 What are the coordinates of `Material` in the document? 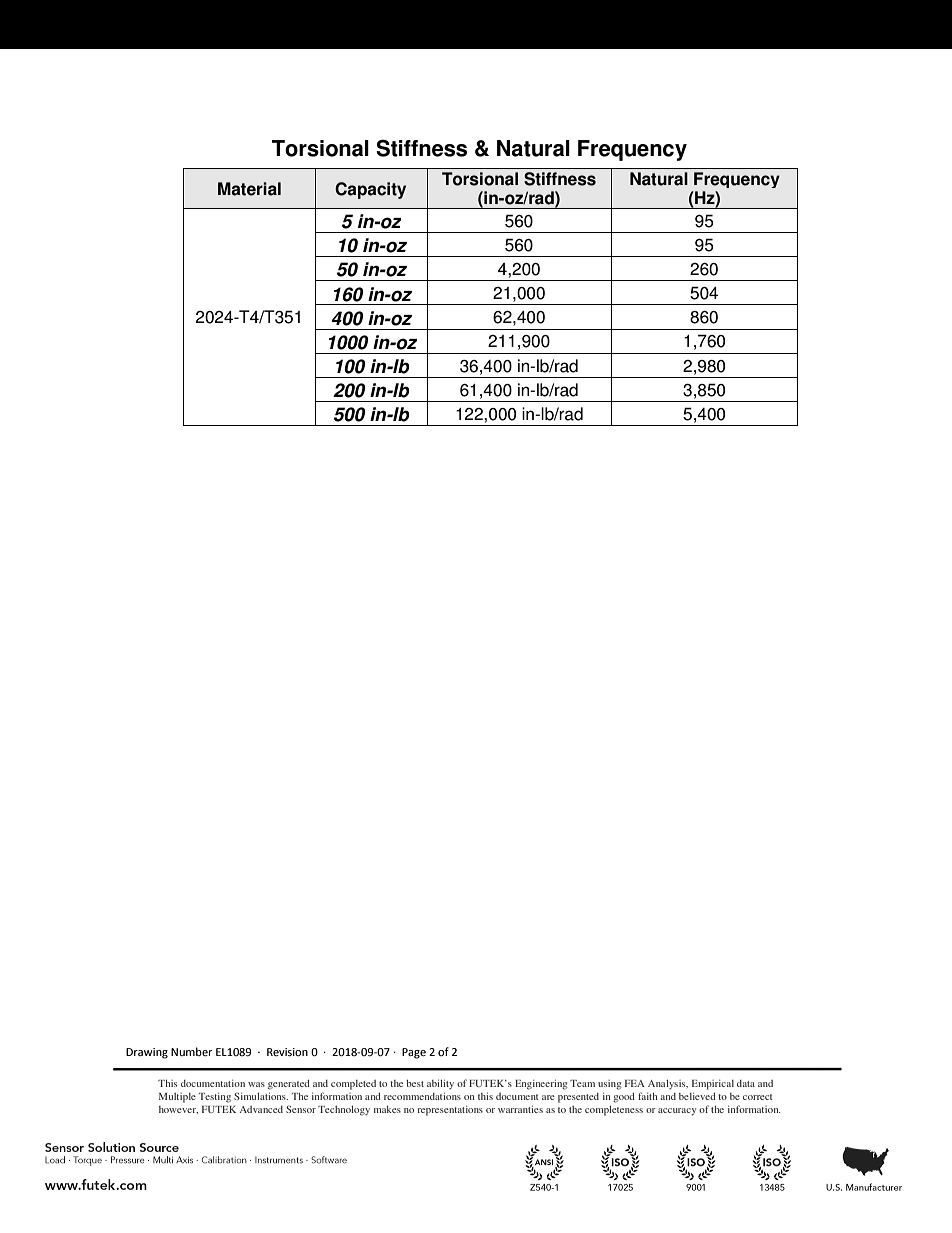 It's located at (249, 189).
